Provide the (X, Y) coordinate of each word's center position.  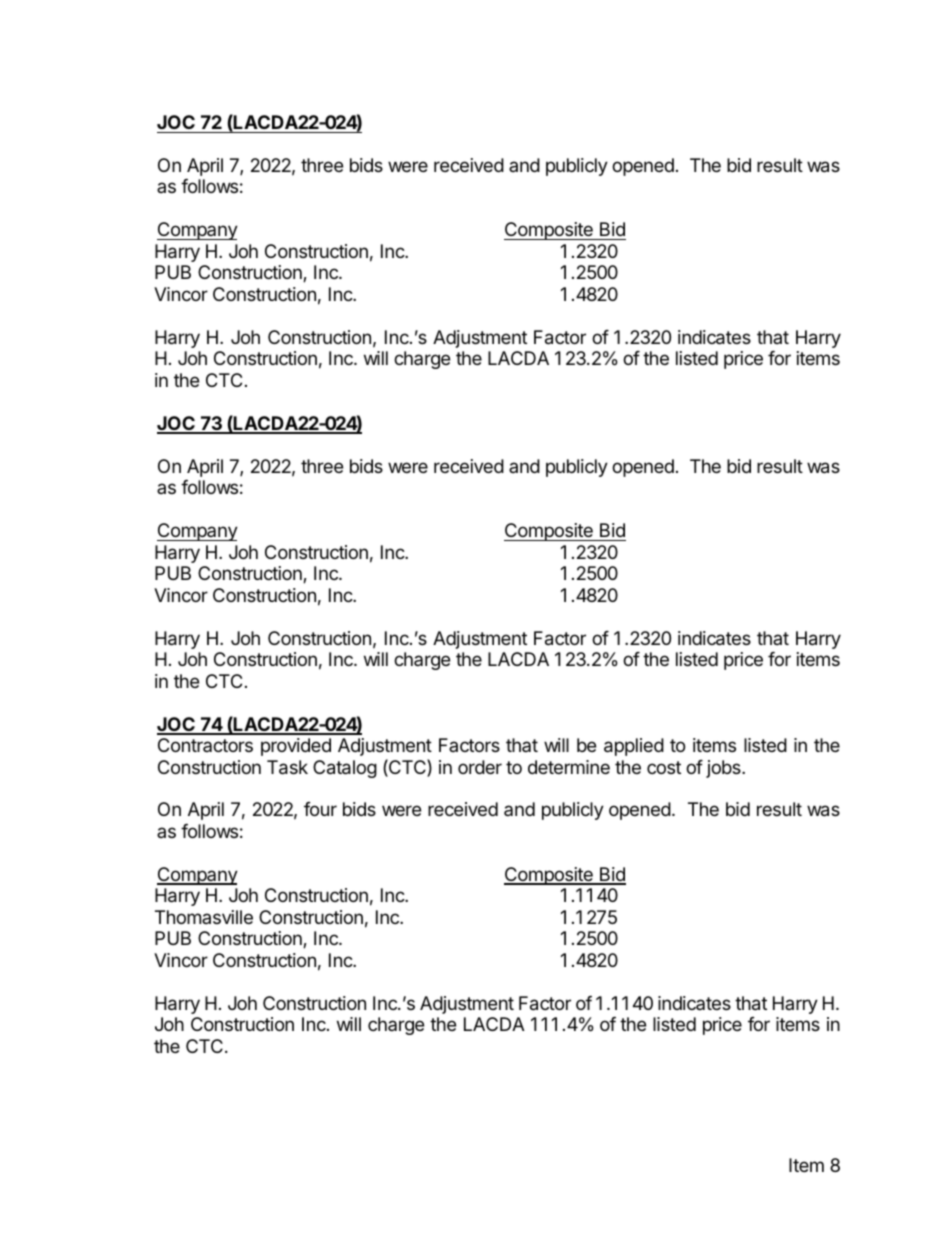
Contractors (205, 745)
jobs (724, 769)
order (480, 767)
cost (664, 767)
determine (569, 767)
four (320, 809)
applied (634, 747)
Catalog (345, 769)
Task (287, 767)
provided (296, 747)
